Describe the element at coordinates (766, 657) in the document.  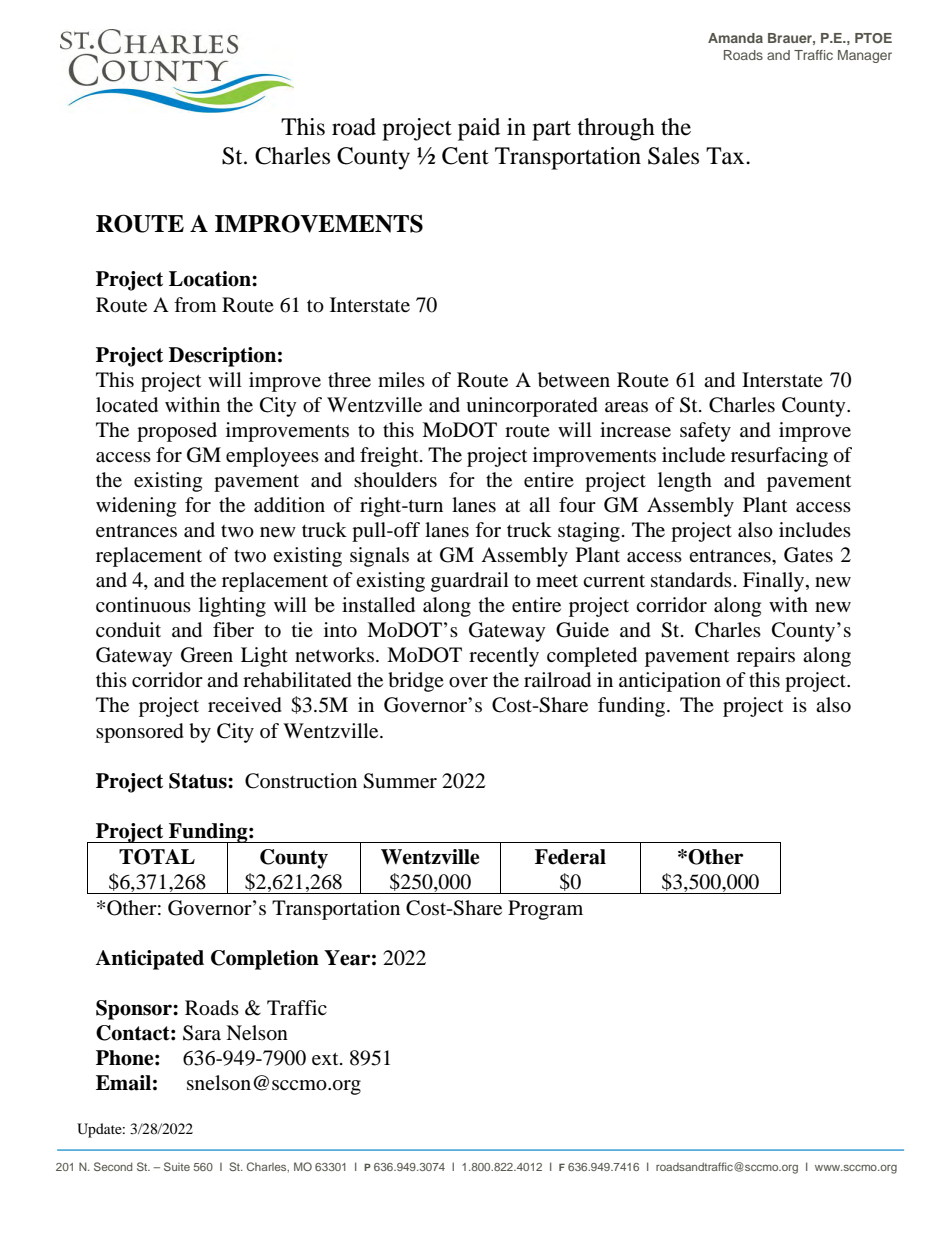
I see `repairs` at that location.
